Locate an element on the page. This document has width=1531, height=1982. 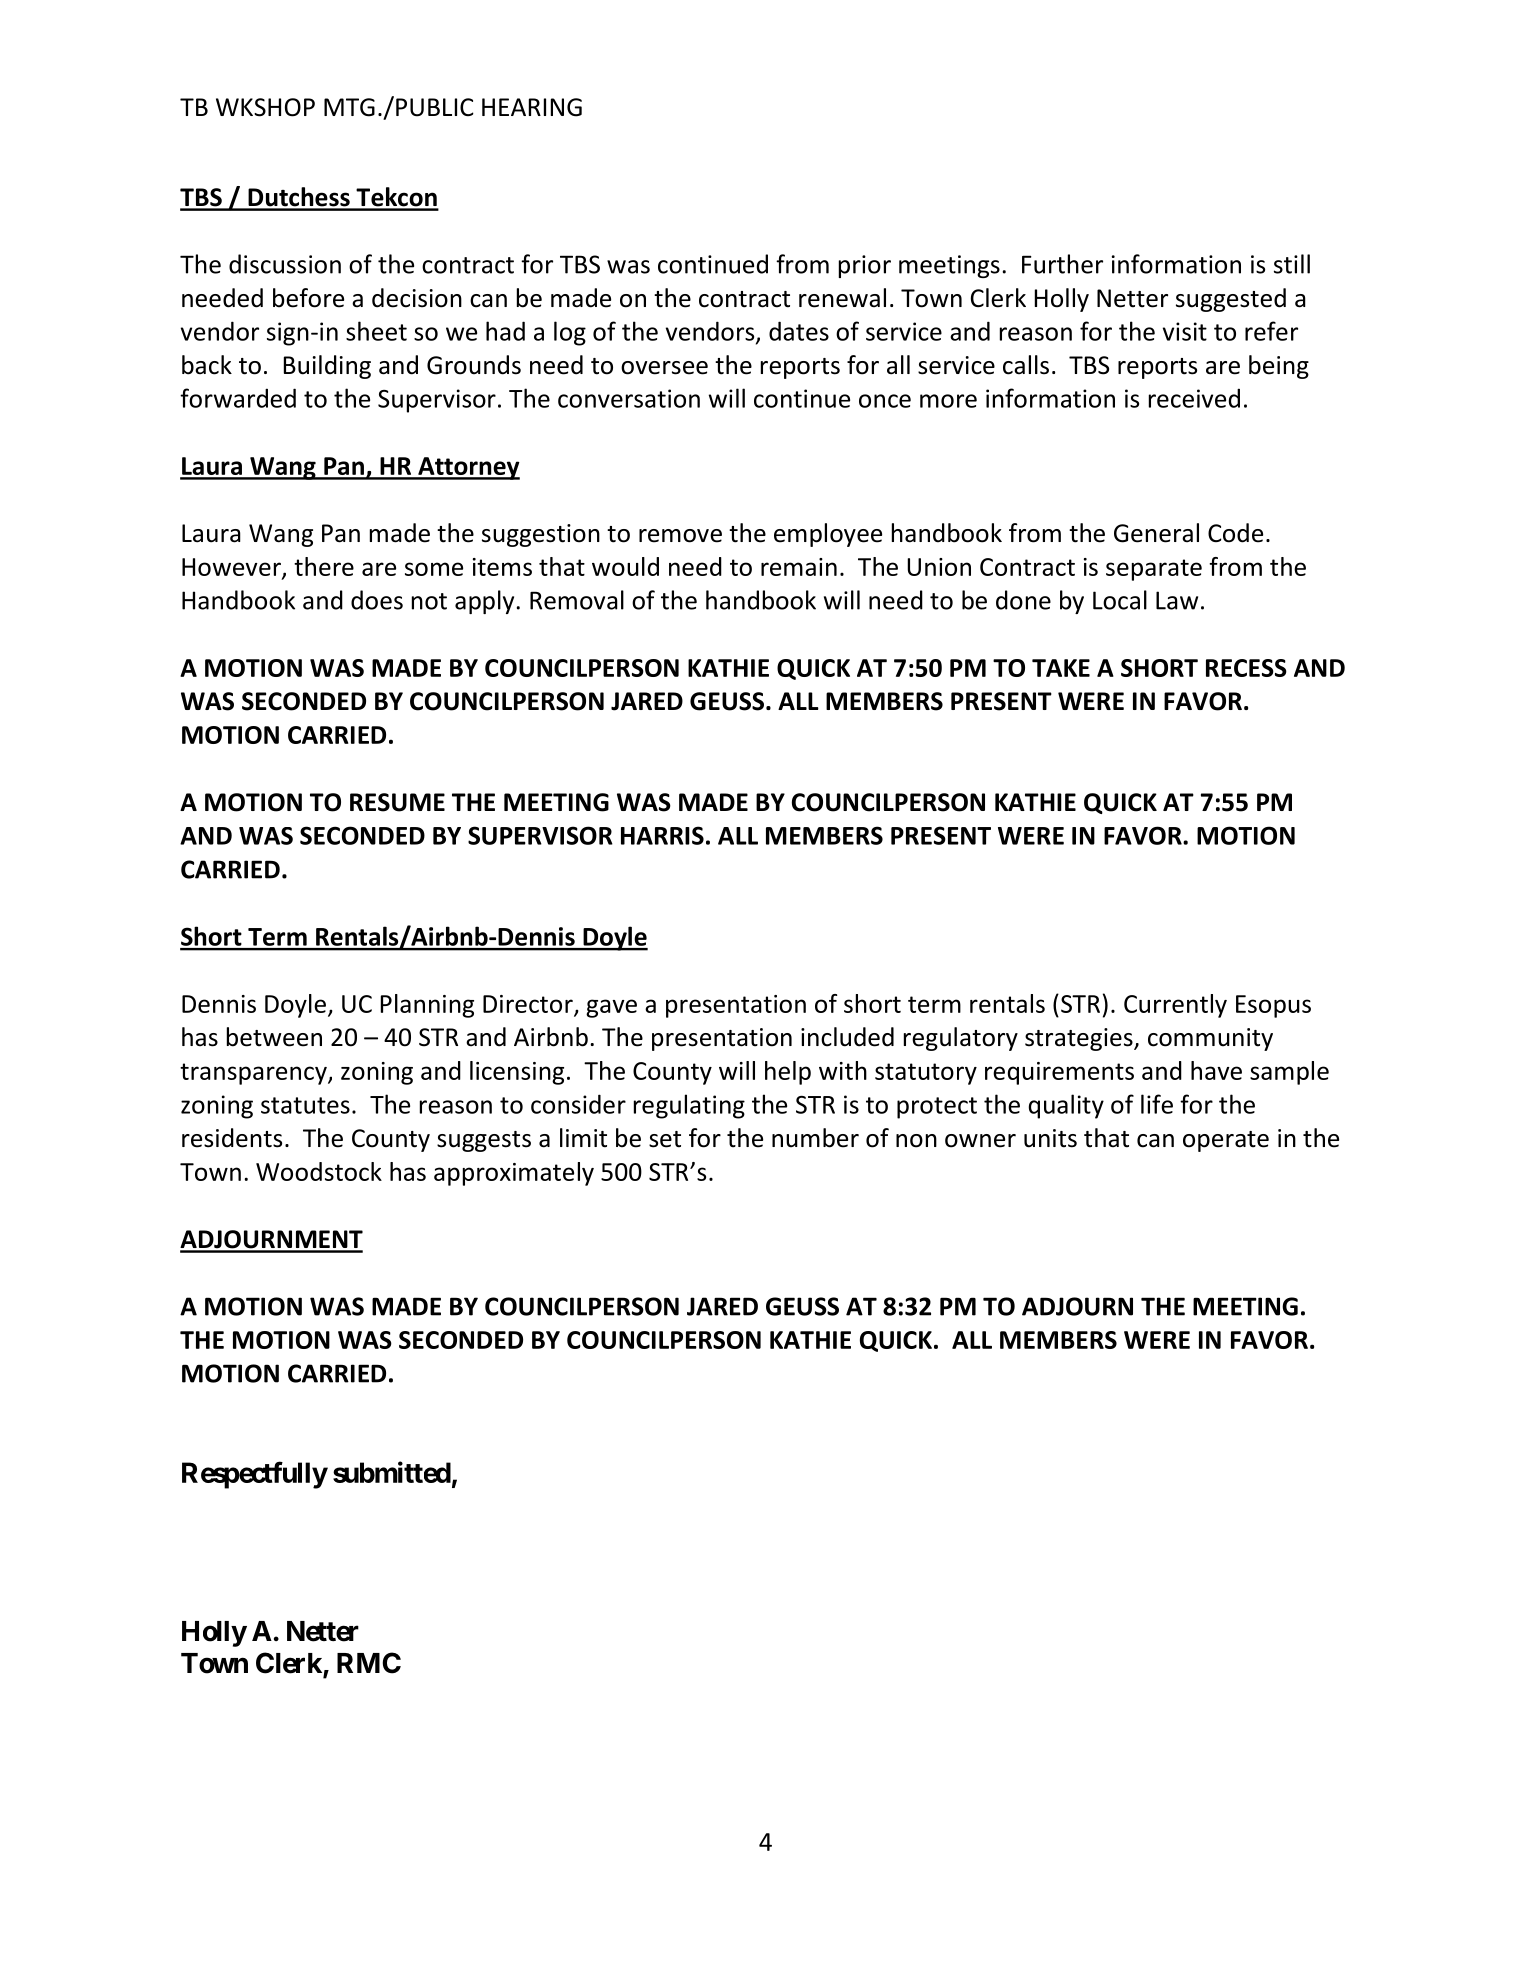
prior is located at coordinates (865, 266).
